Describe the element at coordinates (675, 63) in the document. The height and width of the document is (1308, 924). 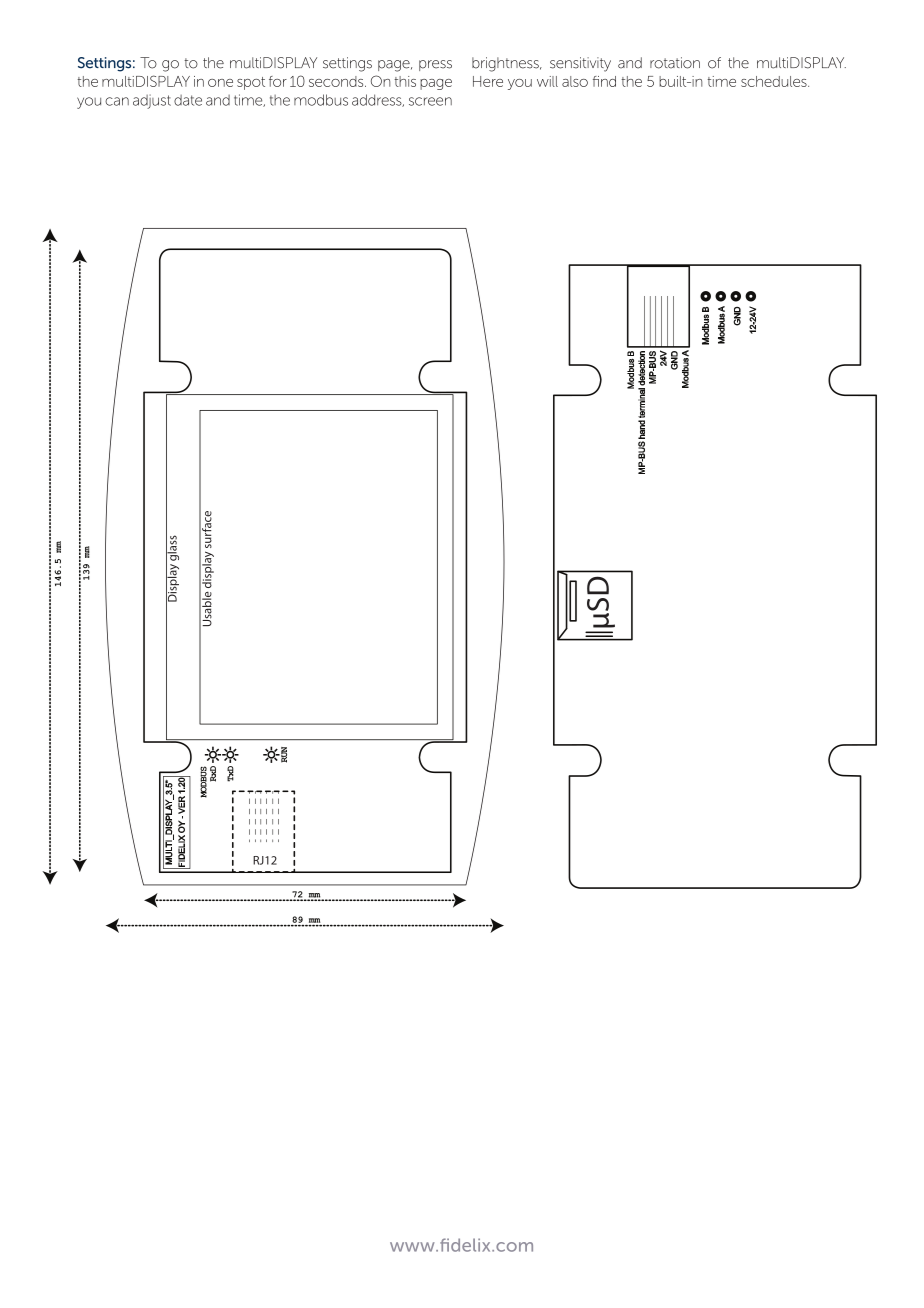
I see `rotation` at that location.
